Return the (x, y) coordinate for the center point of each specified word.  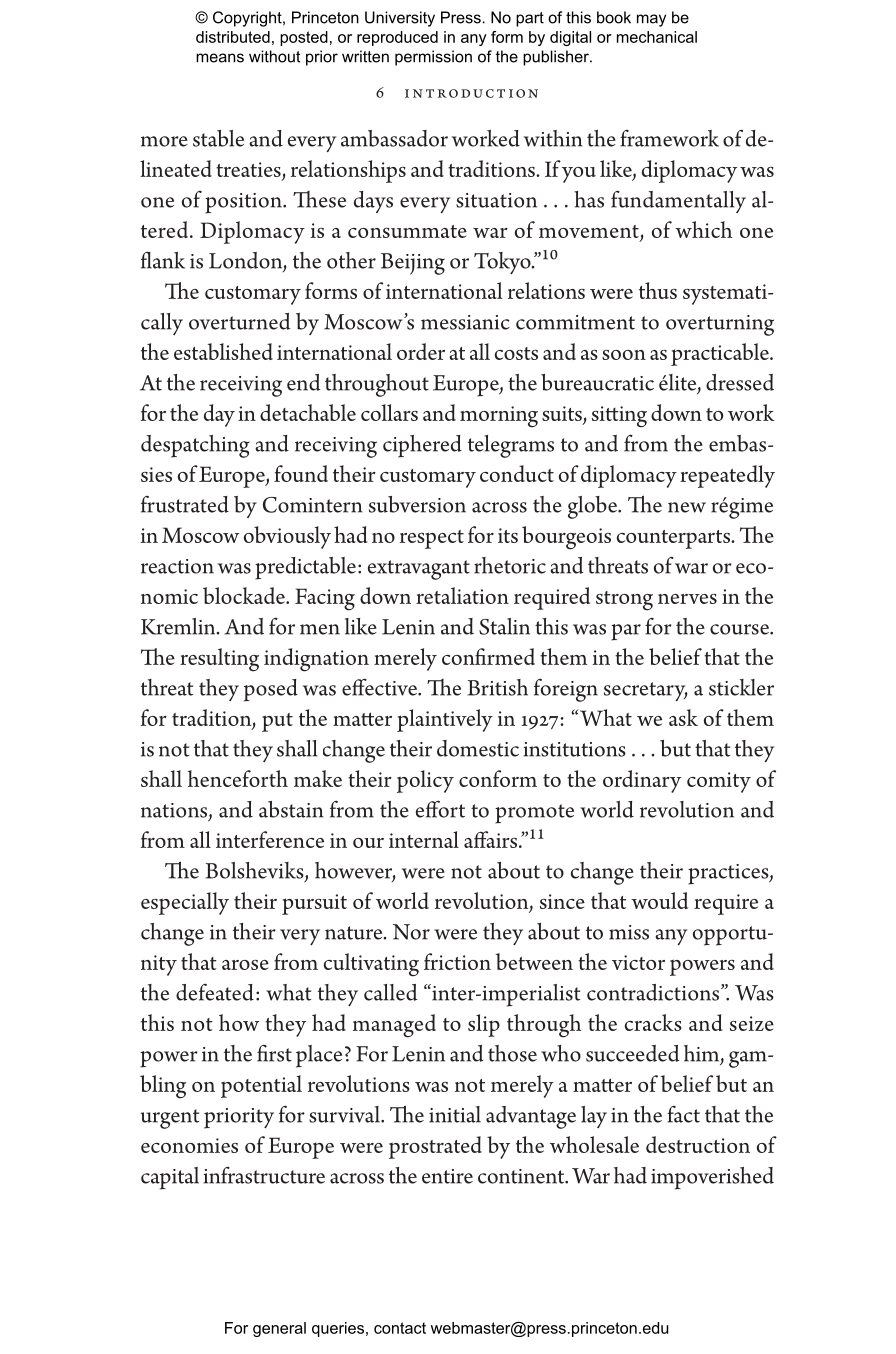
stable (218, 138)
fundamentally (678, 201)
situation (496, 200)
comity (719, 782)
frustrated (185, 504)
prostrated (435, 1147)
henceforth (238, 778)
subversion (417, 504)
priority (239, 1118)
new (687, 507)
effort (440, 809)
